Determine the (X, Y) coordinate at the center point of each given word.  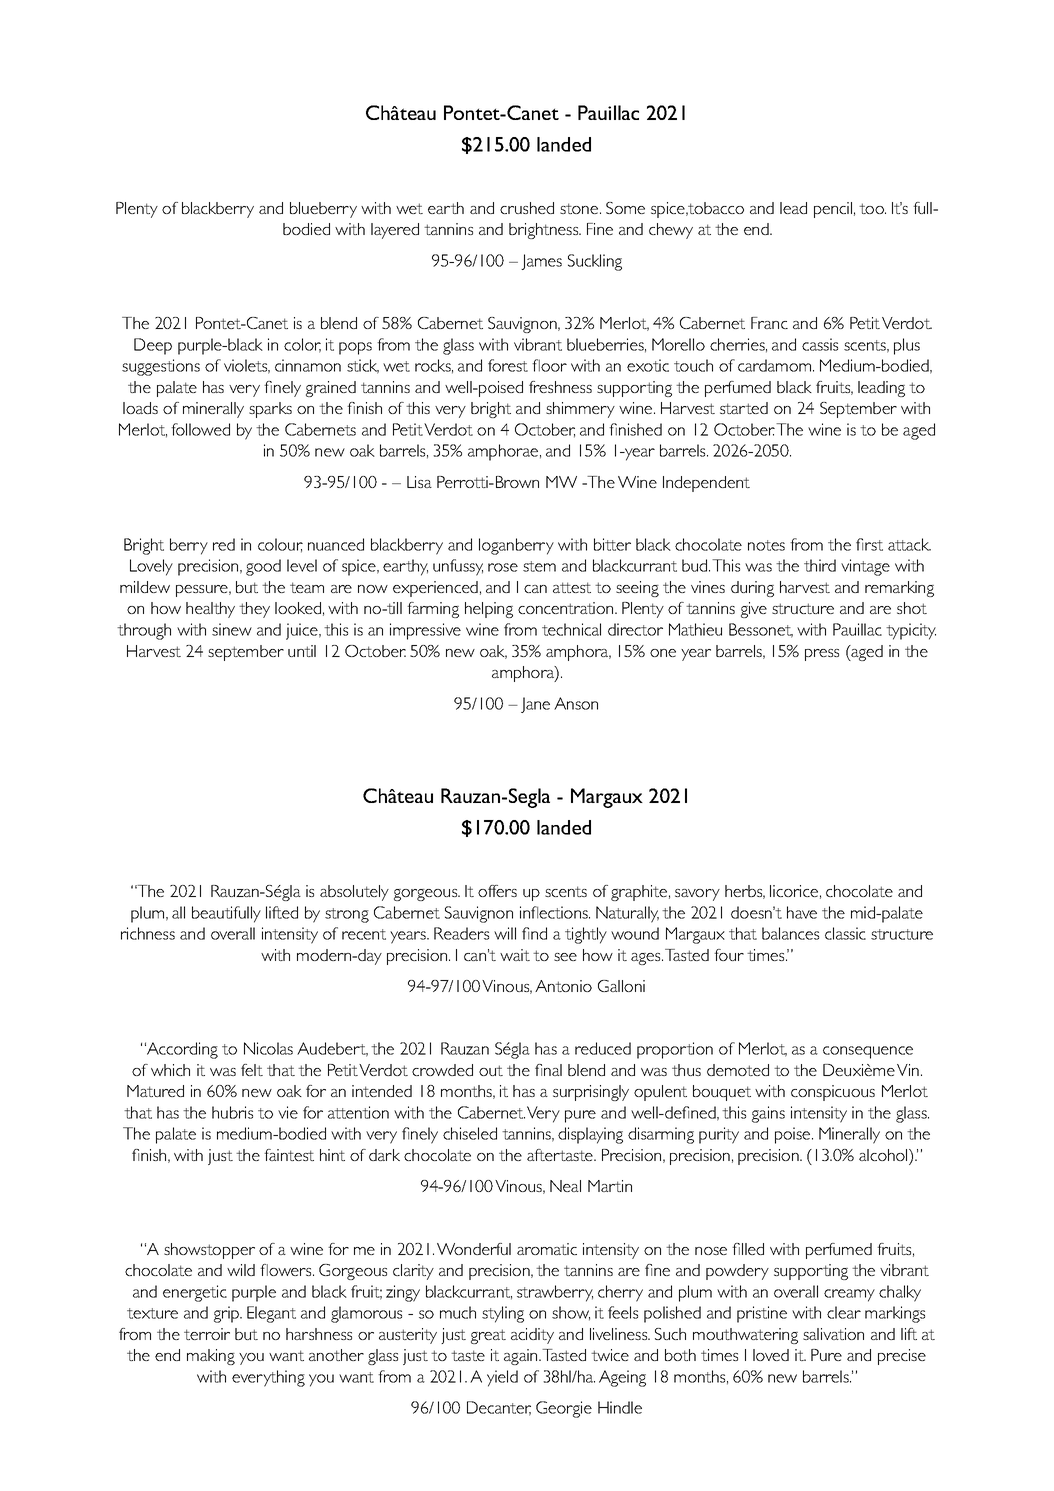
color (302, 345)
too (872, 208)
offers (497, 891)
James (541, 262)
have (802, 912)
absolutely (354, 893)
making (211, 1357)
